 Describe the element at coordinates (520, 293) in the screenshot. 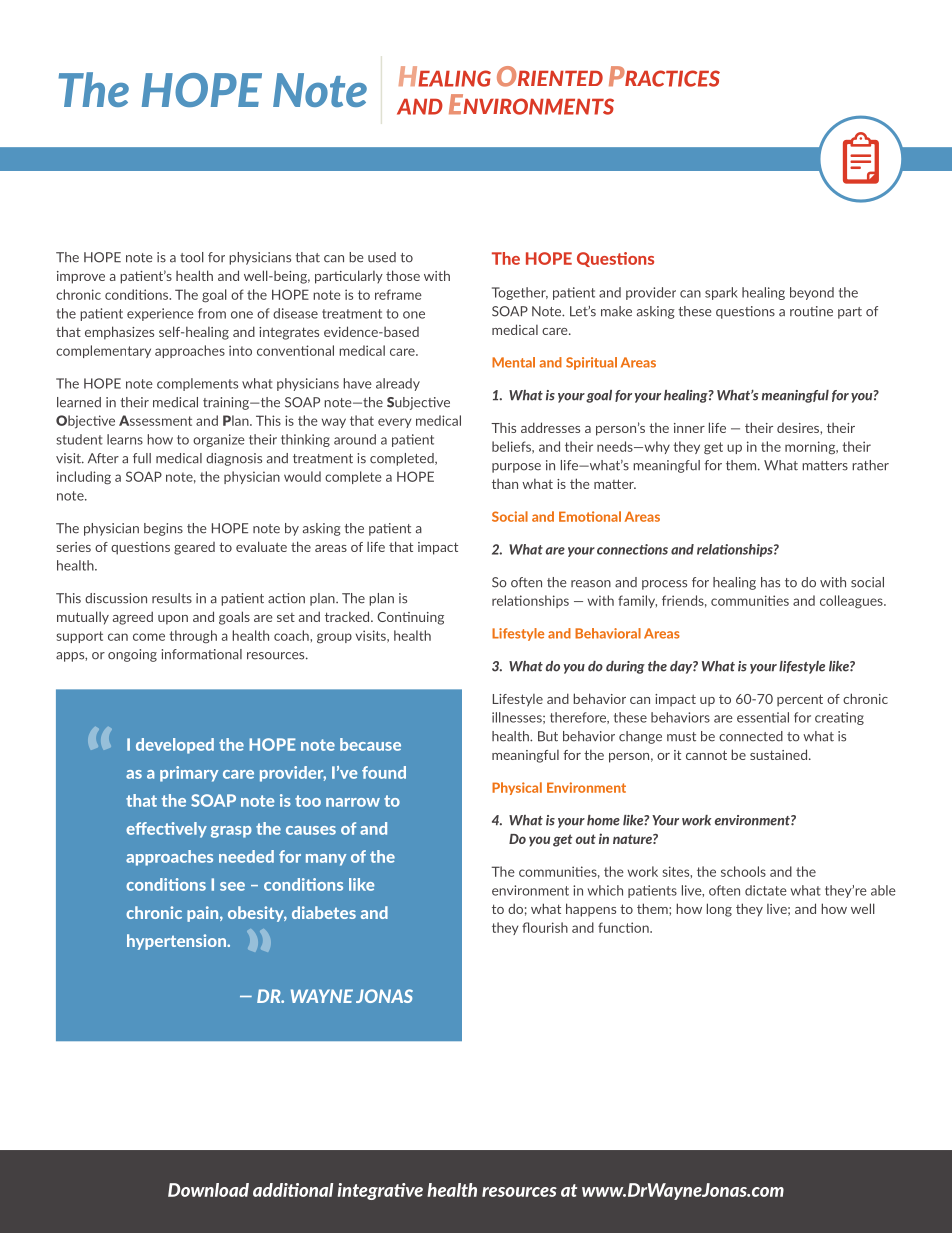

I see `Together` at that location.
